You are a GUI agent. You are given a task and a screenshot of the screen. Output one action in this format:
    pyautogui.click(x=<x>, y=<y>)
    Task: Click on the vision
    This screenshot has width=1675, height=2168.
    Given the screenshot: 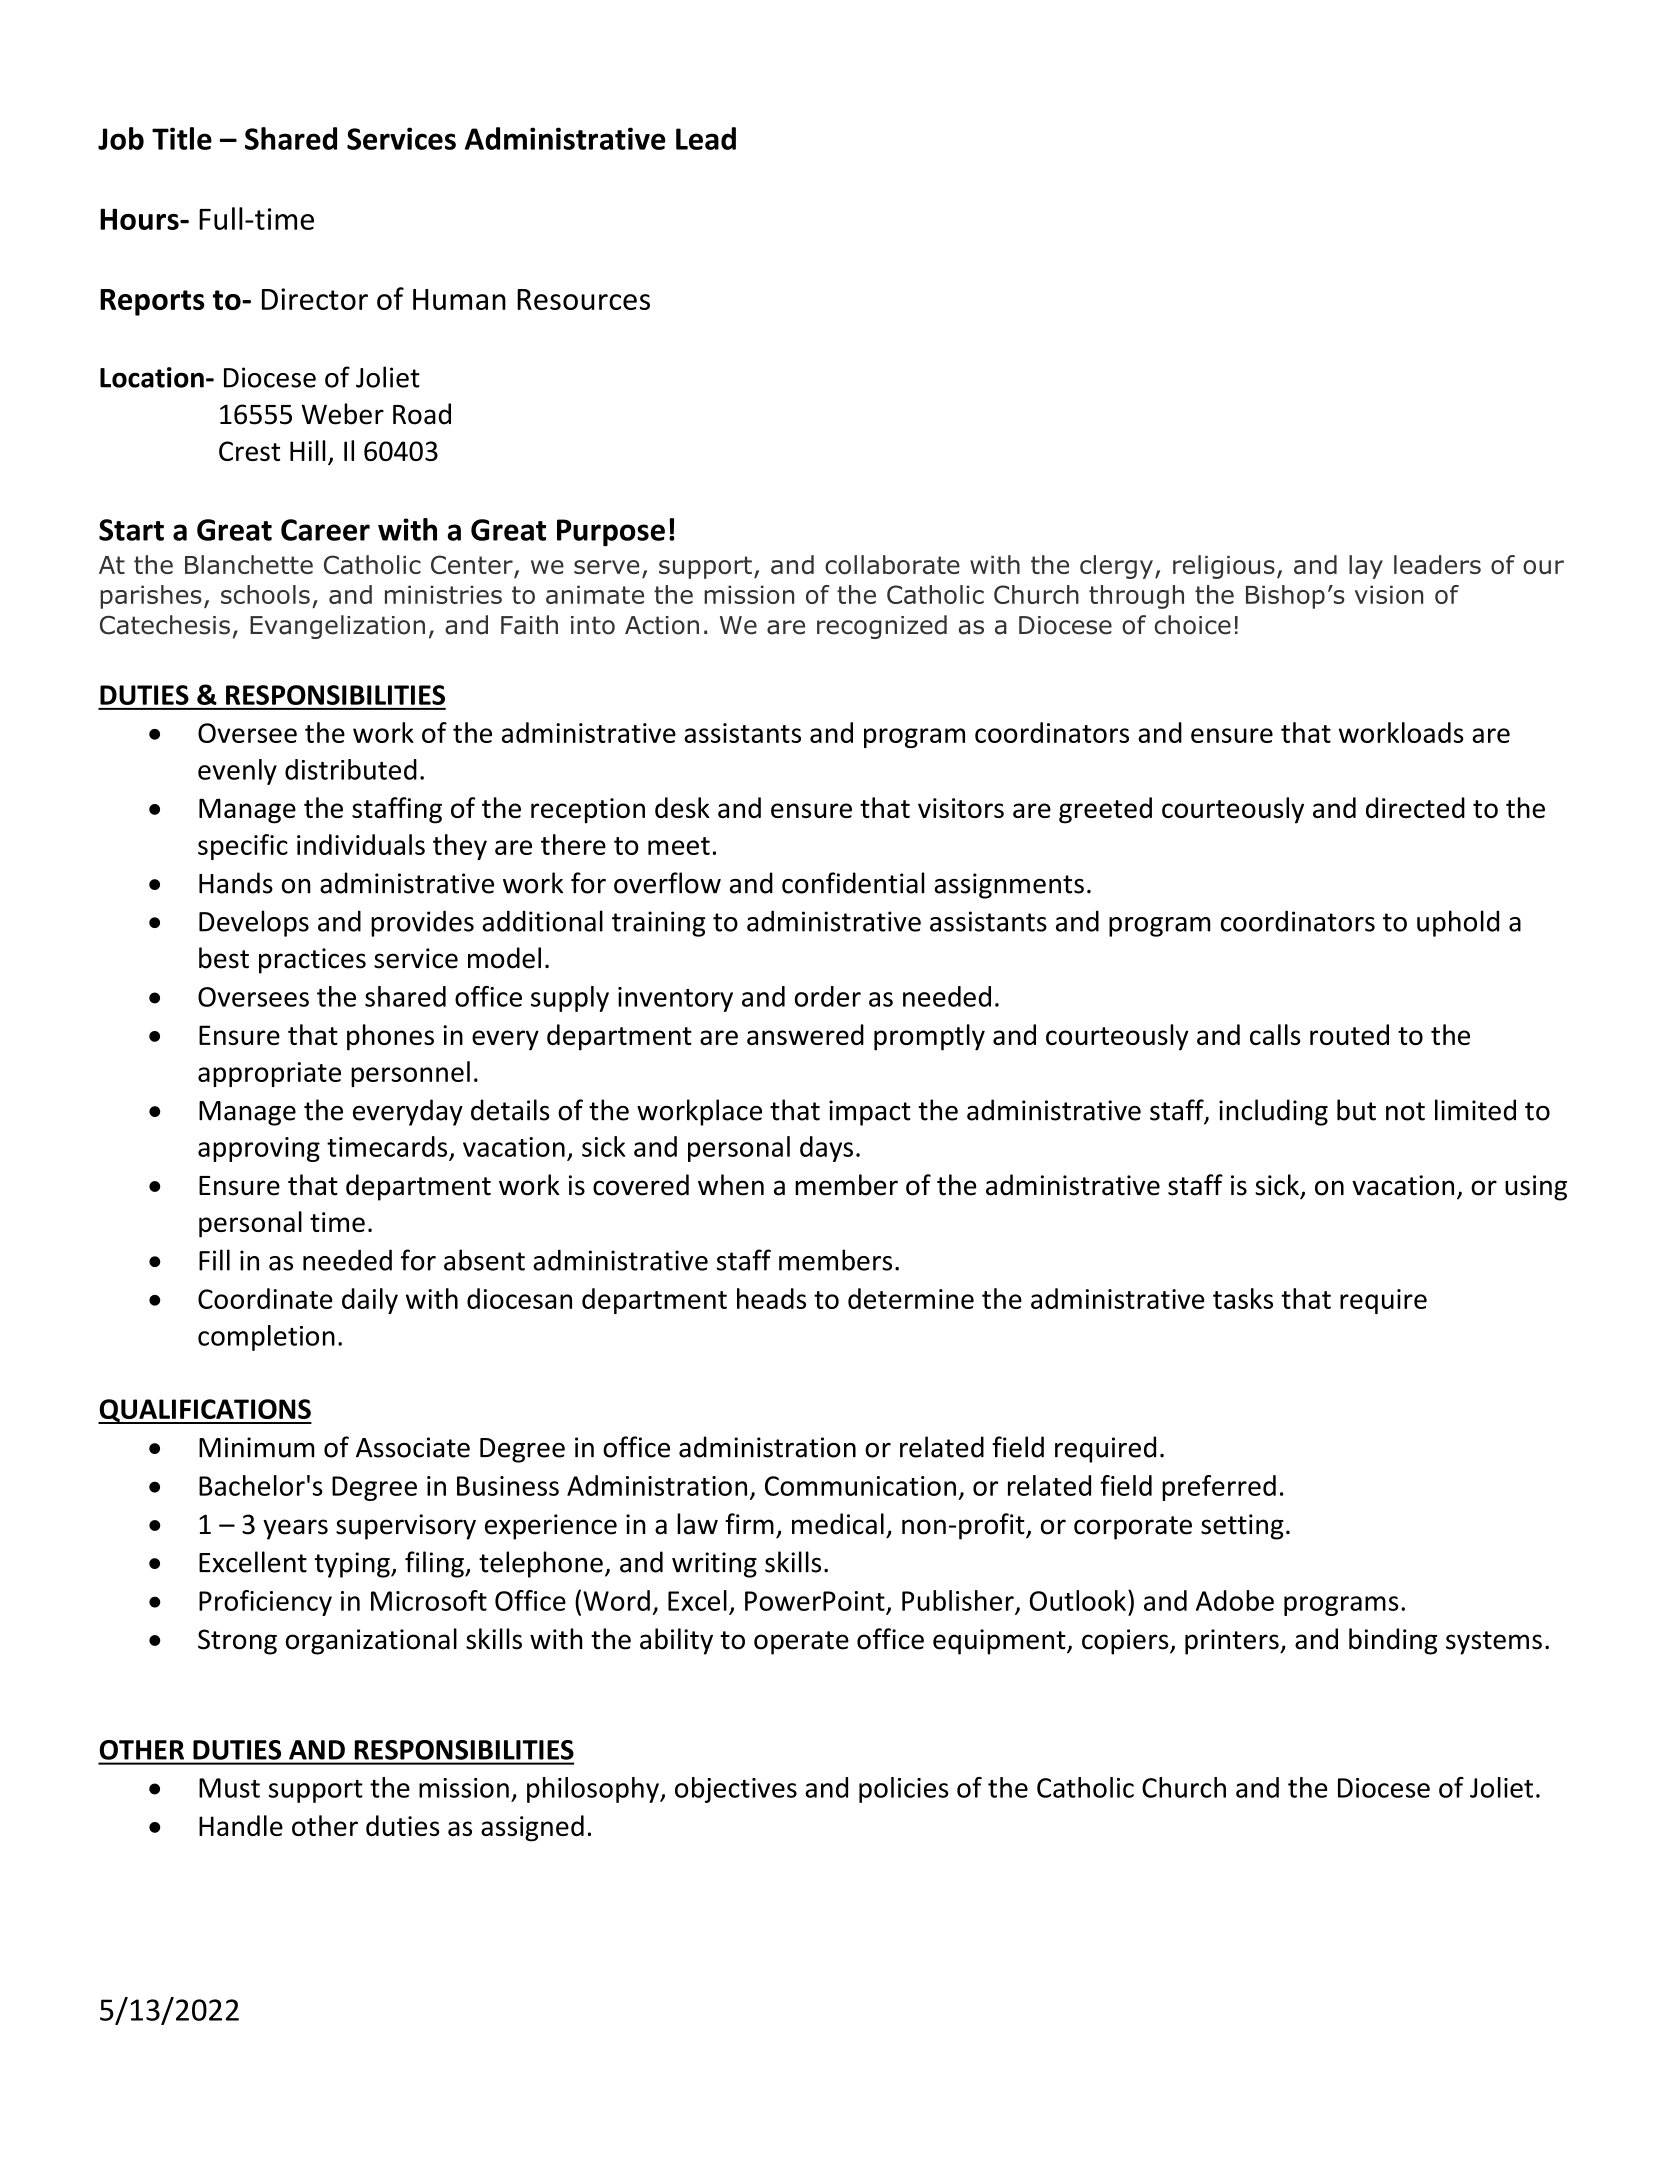 What is the action you would take?
    pyautogui.click(x=1389, y=594)
